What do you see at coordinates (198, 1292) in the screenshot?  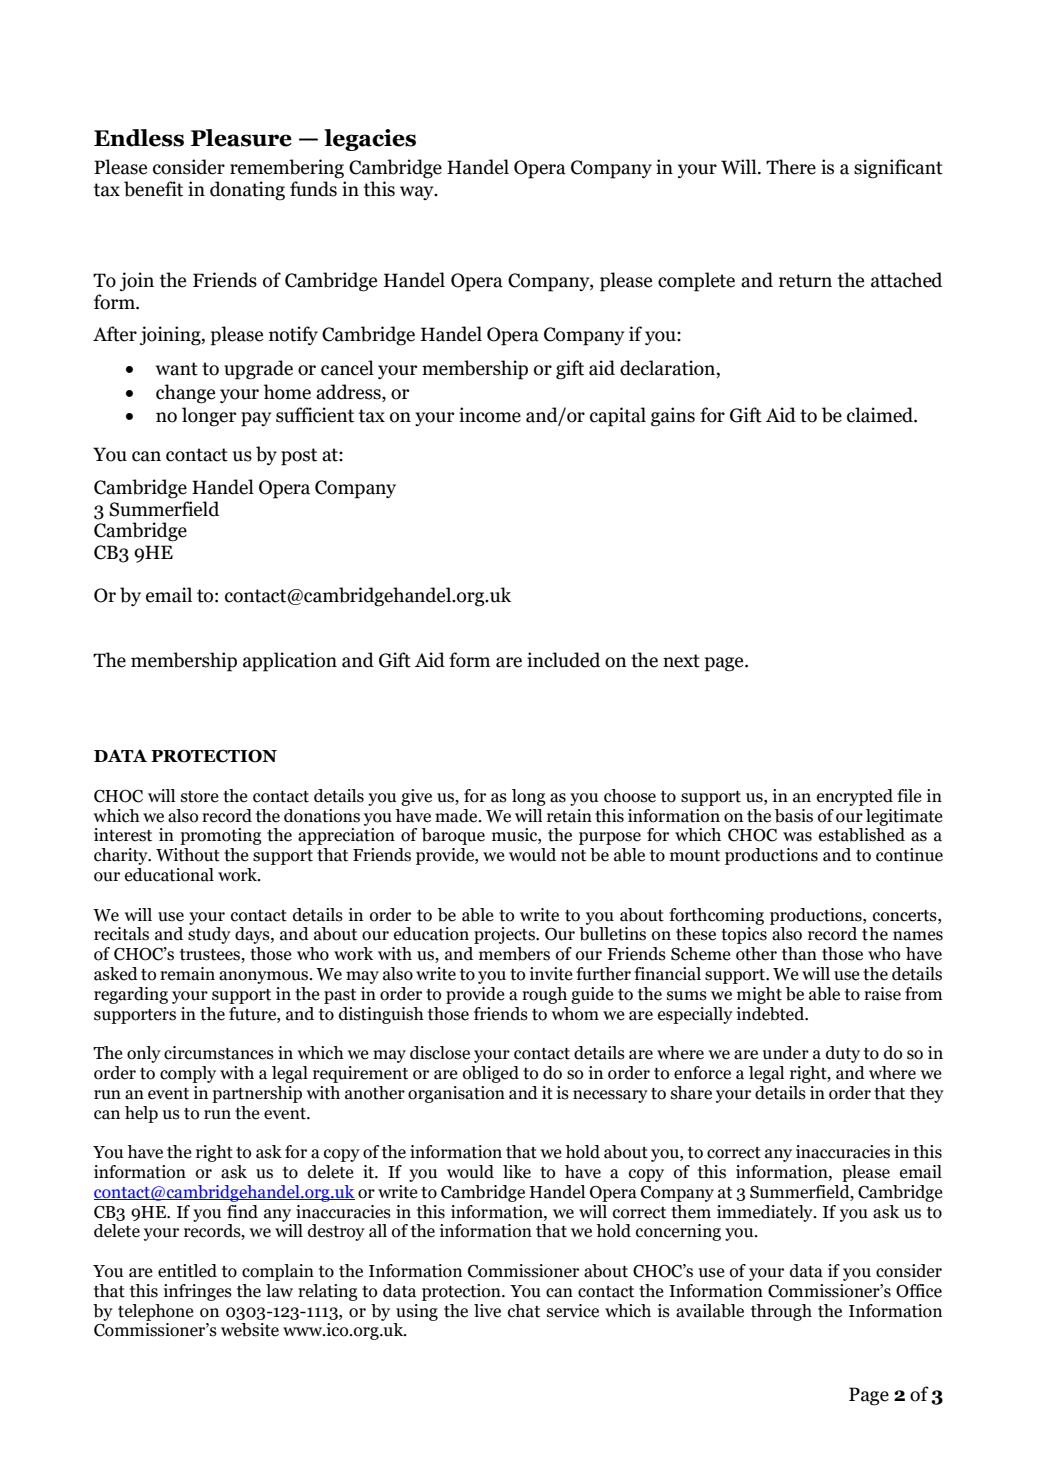 I see `infringes` at bounding box center [198, 1292].
